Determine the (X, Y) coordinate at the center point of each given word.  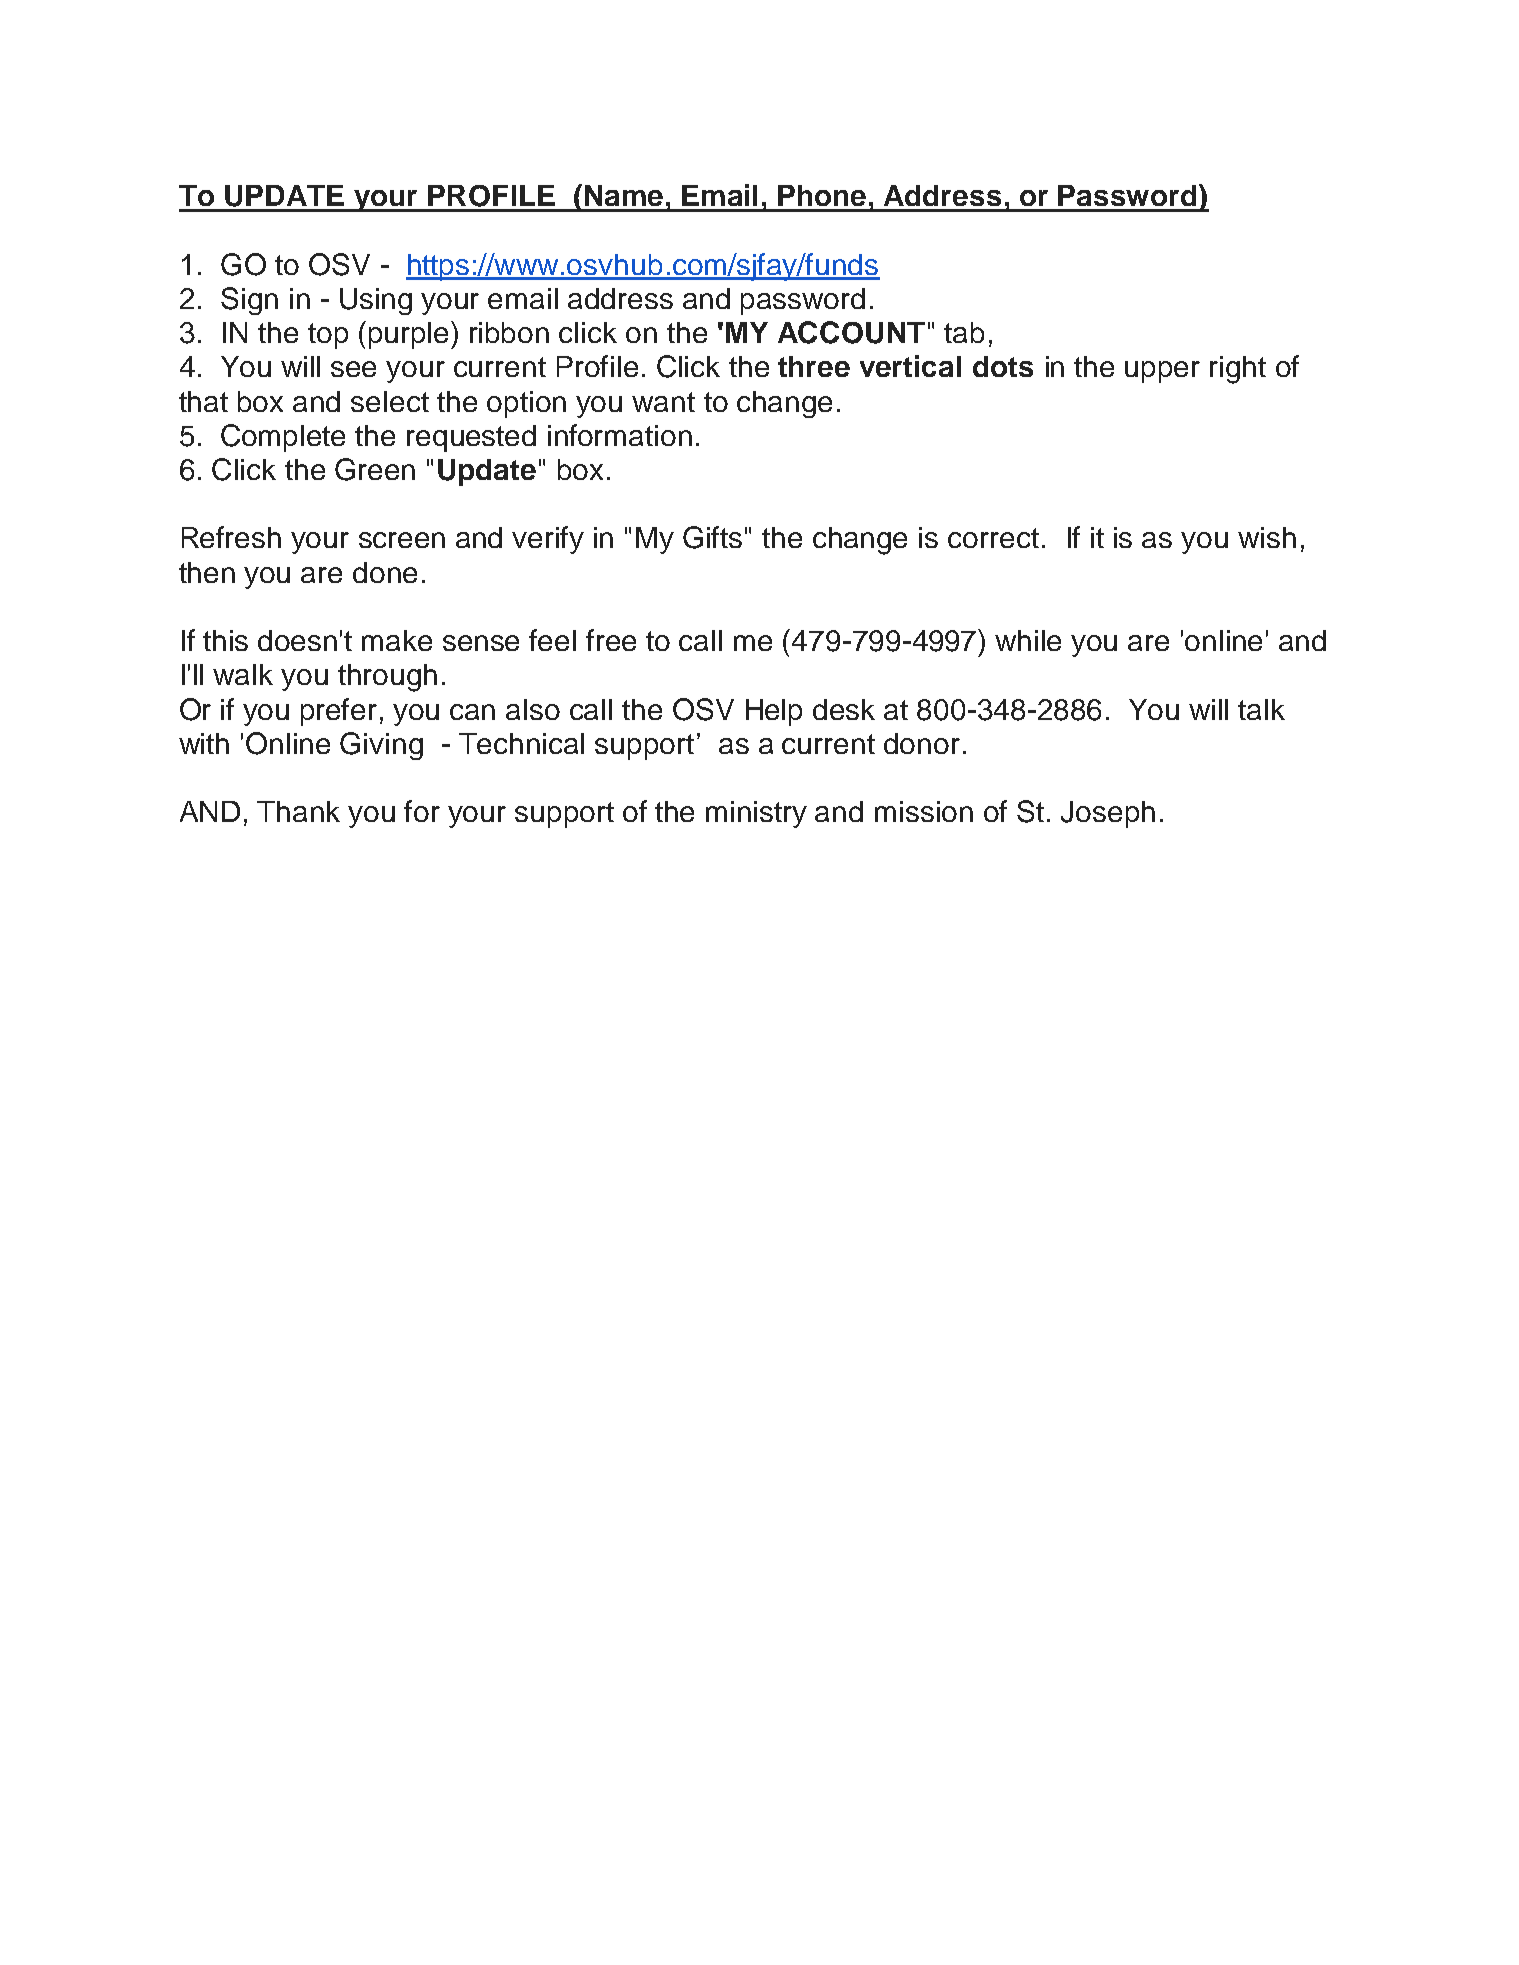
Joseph (1108, 814)
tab (964, 332)
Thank (298, 811)
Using (376, 301)
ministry (756, 814)
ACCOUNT (851, 332)
